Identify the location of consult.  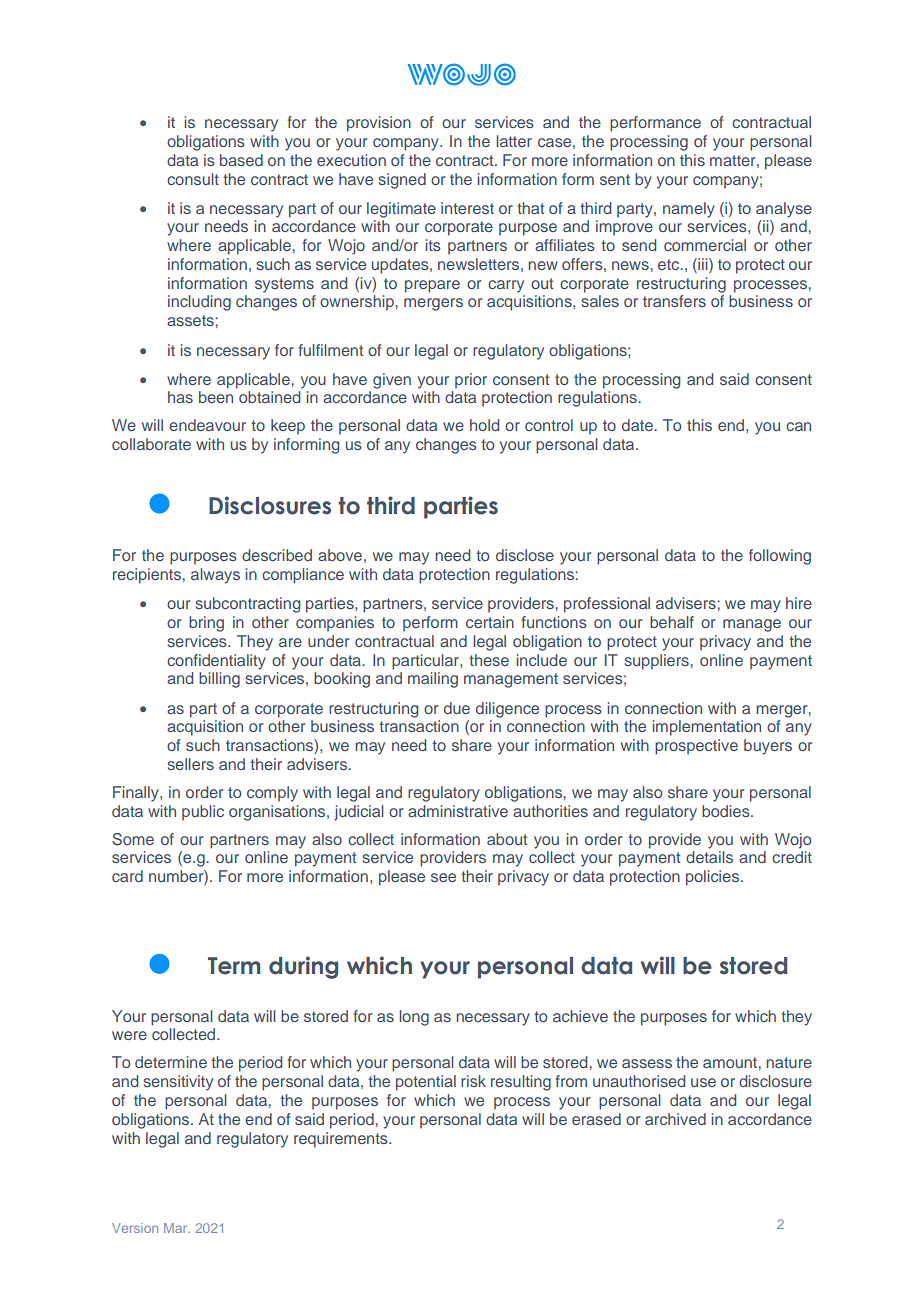
(193, 179).
